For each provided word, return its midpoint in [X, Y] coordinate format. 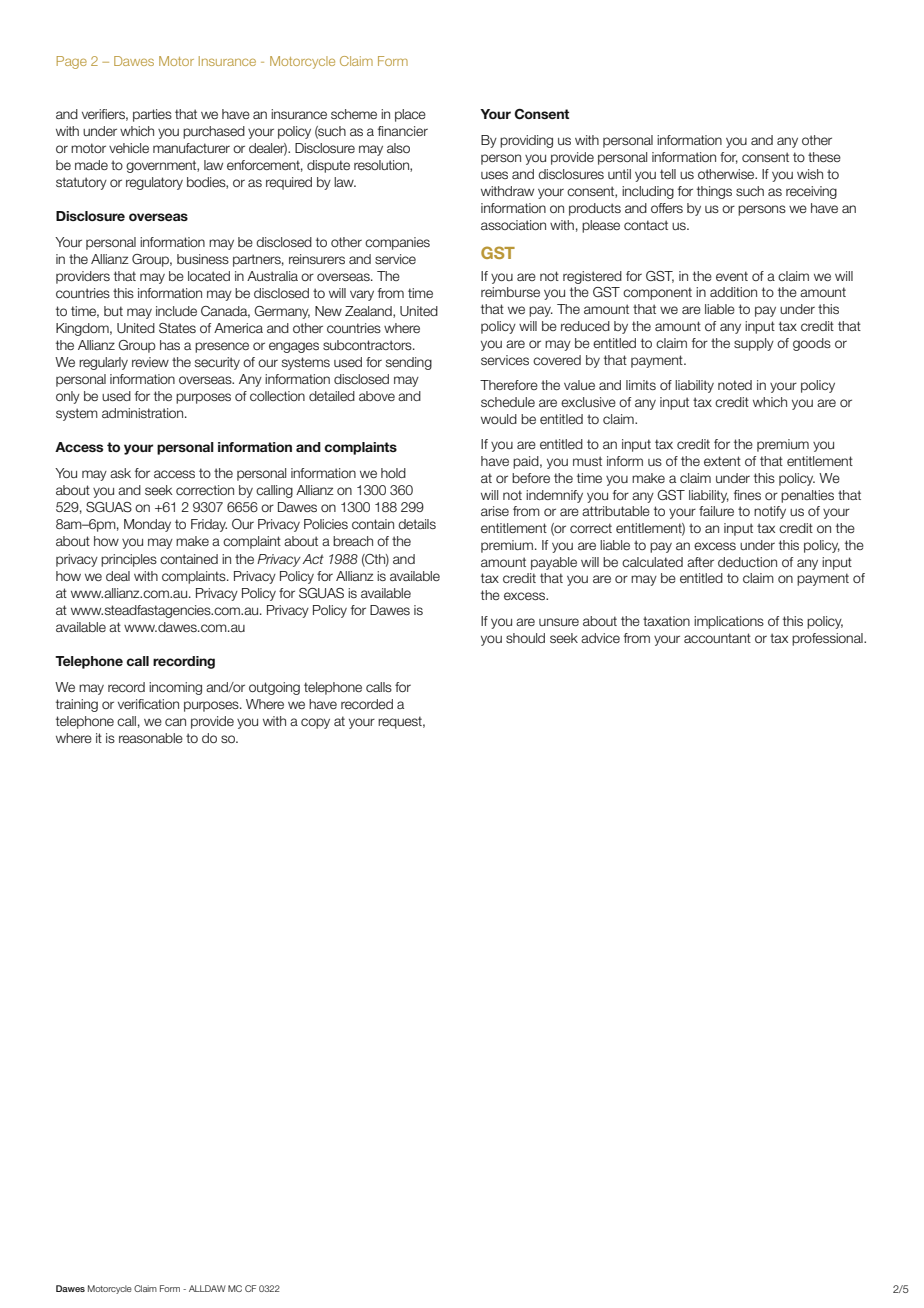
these [824, 157]
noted [735, 385]
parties [152, 115]
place [410, 115]
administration [144, 413]
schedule [508, 402]
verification [148, 704]
